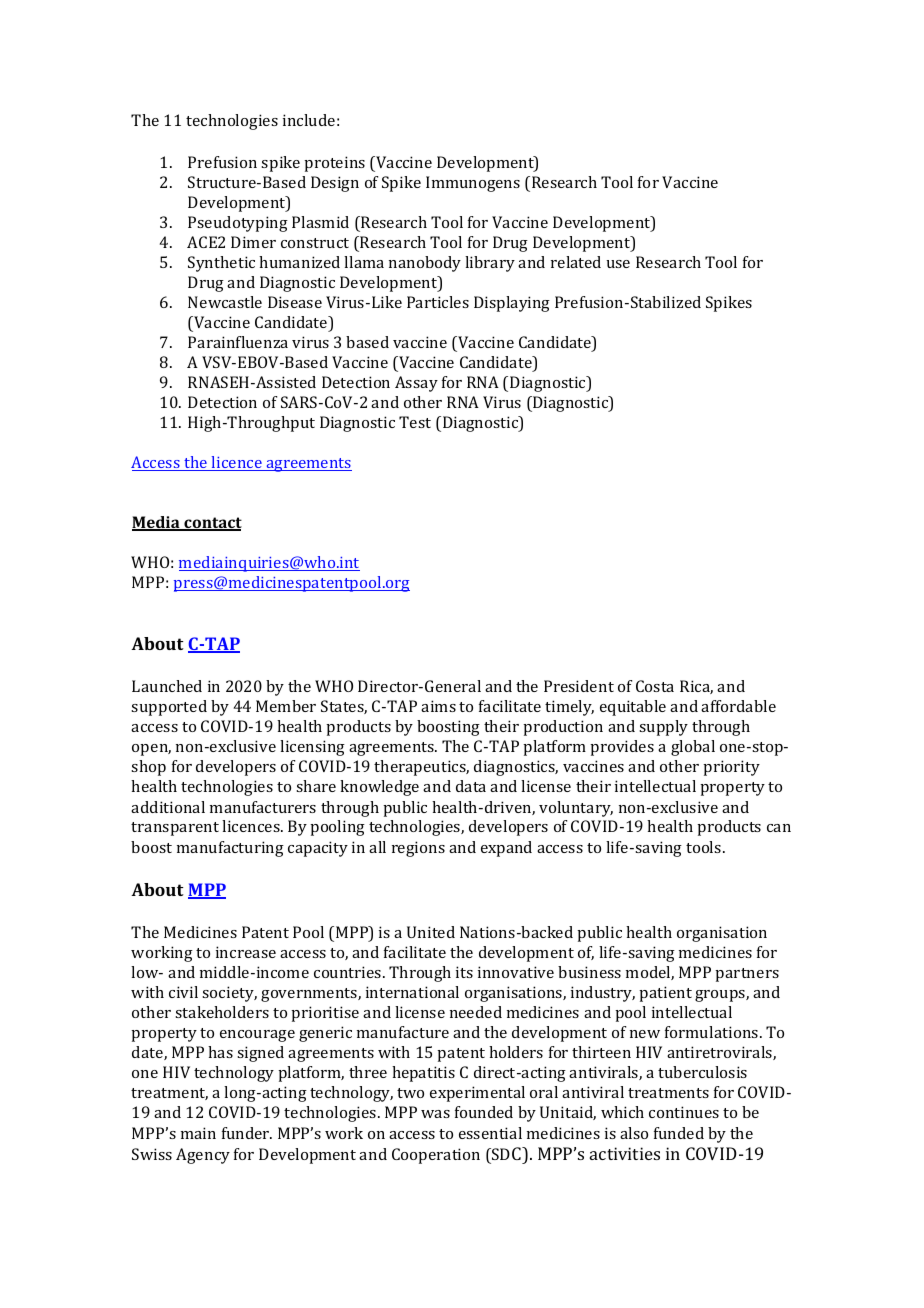 Image resolution: width=924 pixels, height=1308 pixels. Describe the element at coordinates (435, 1114) in the screenshot. I see `was` at that location.
